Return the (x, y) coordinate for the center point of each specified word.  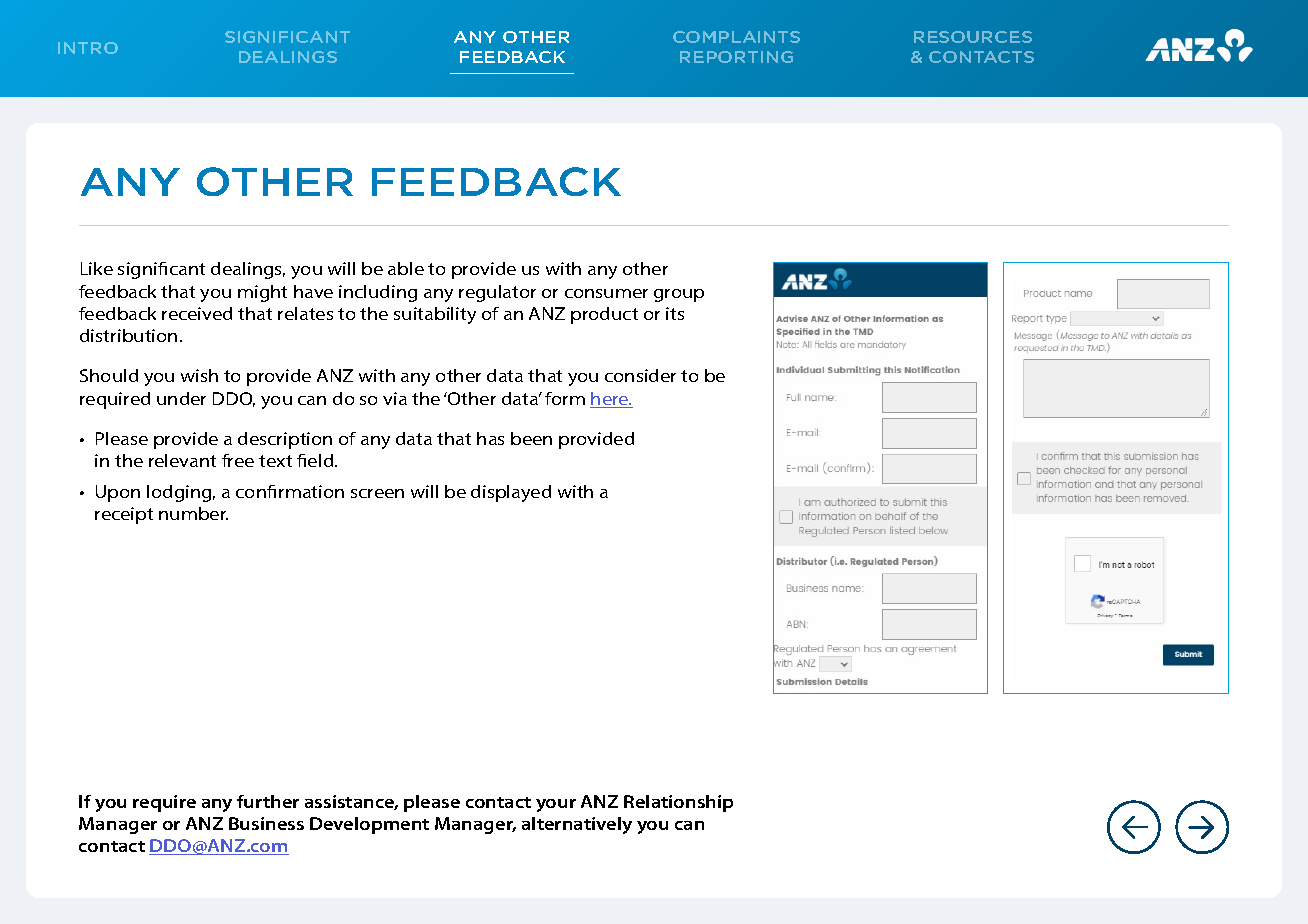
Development (369, 825)
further (268, 801)
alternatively (577, 825)
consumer (606, 293)
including (378, 293)
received (197, 313)
